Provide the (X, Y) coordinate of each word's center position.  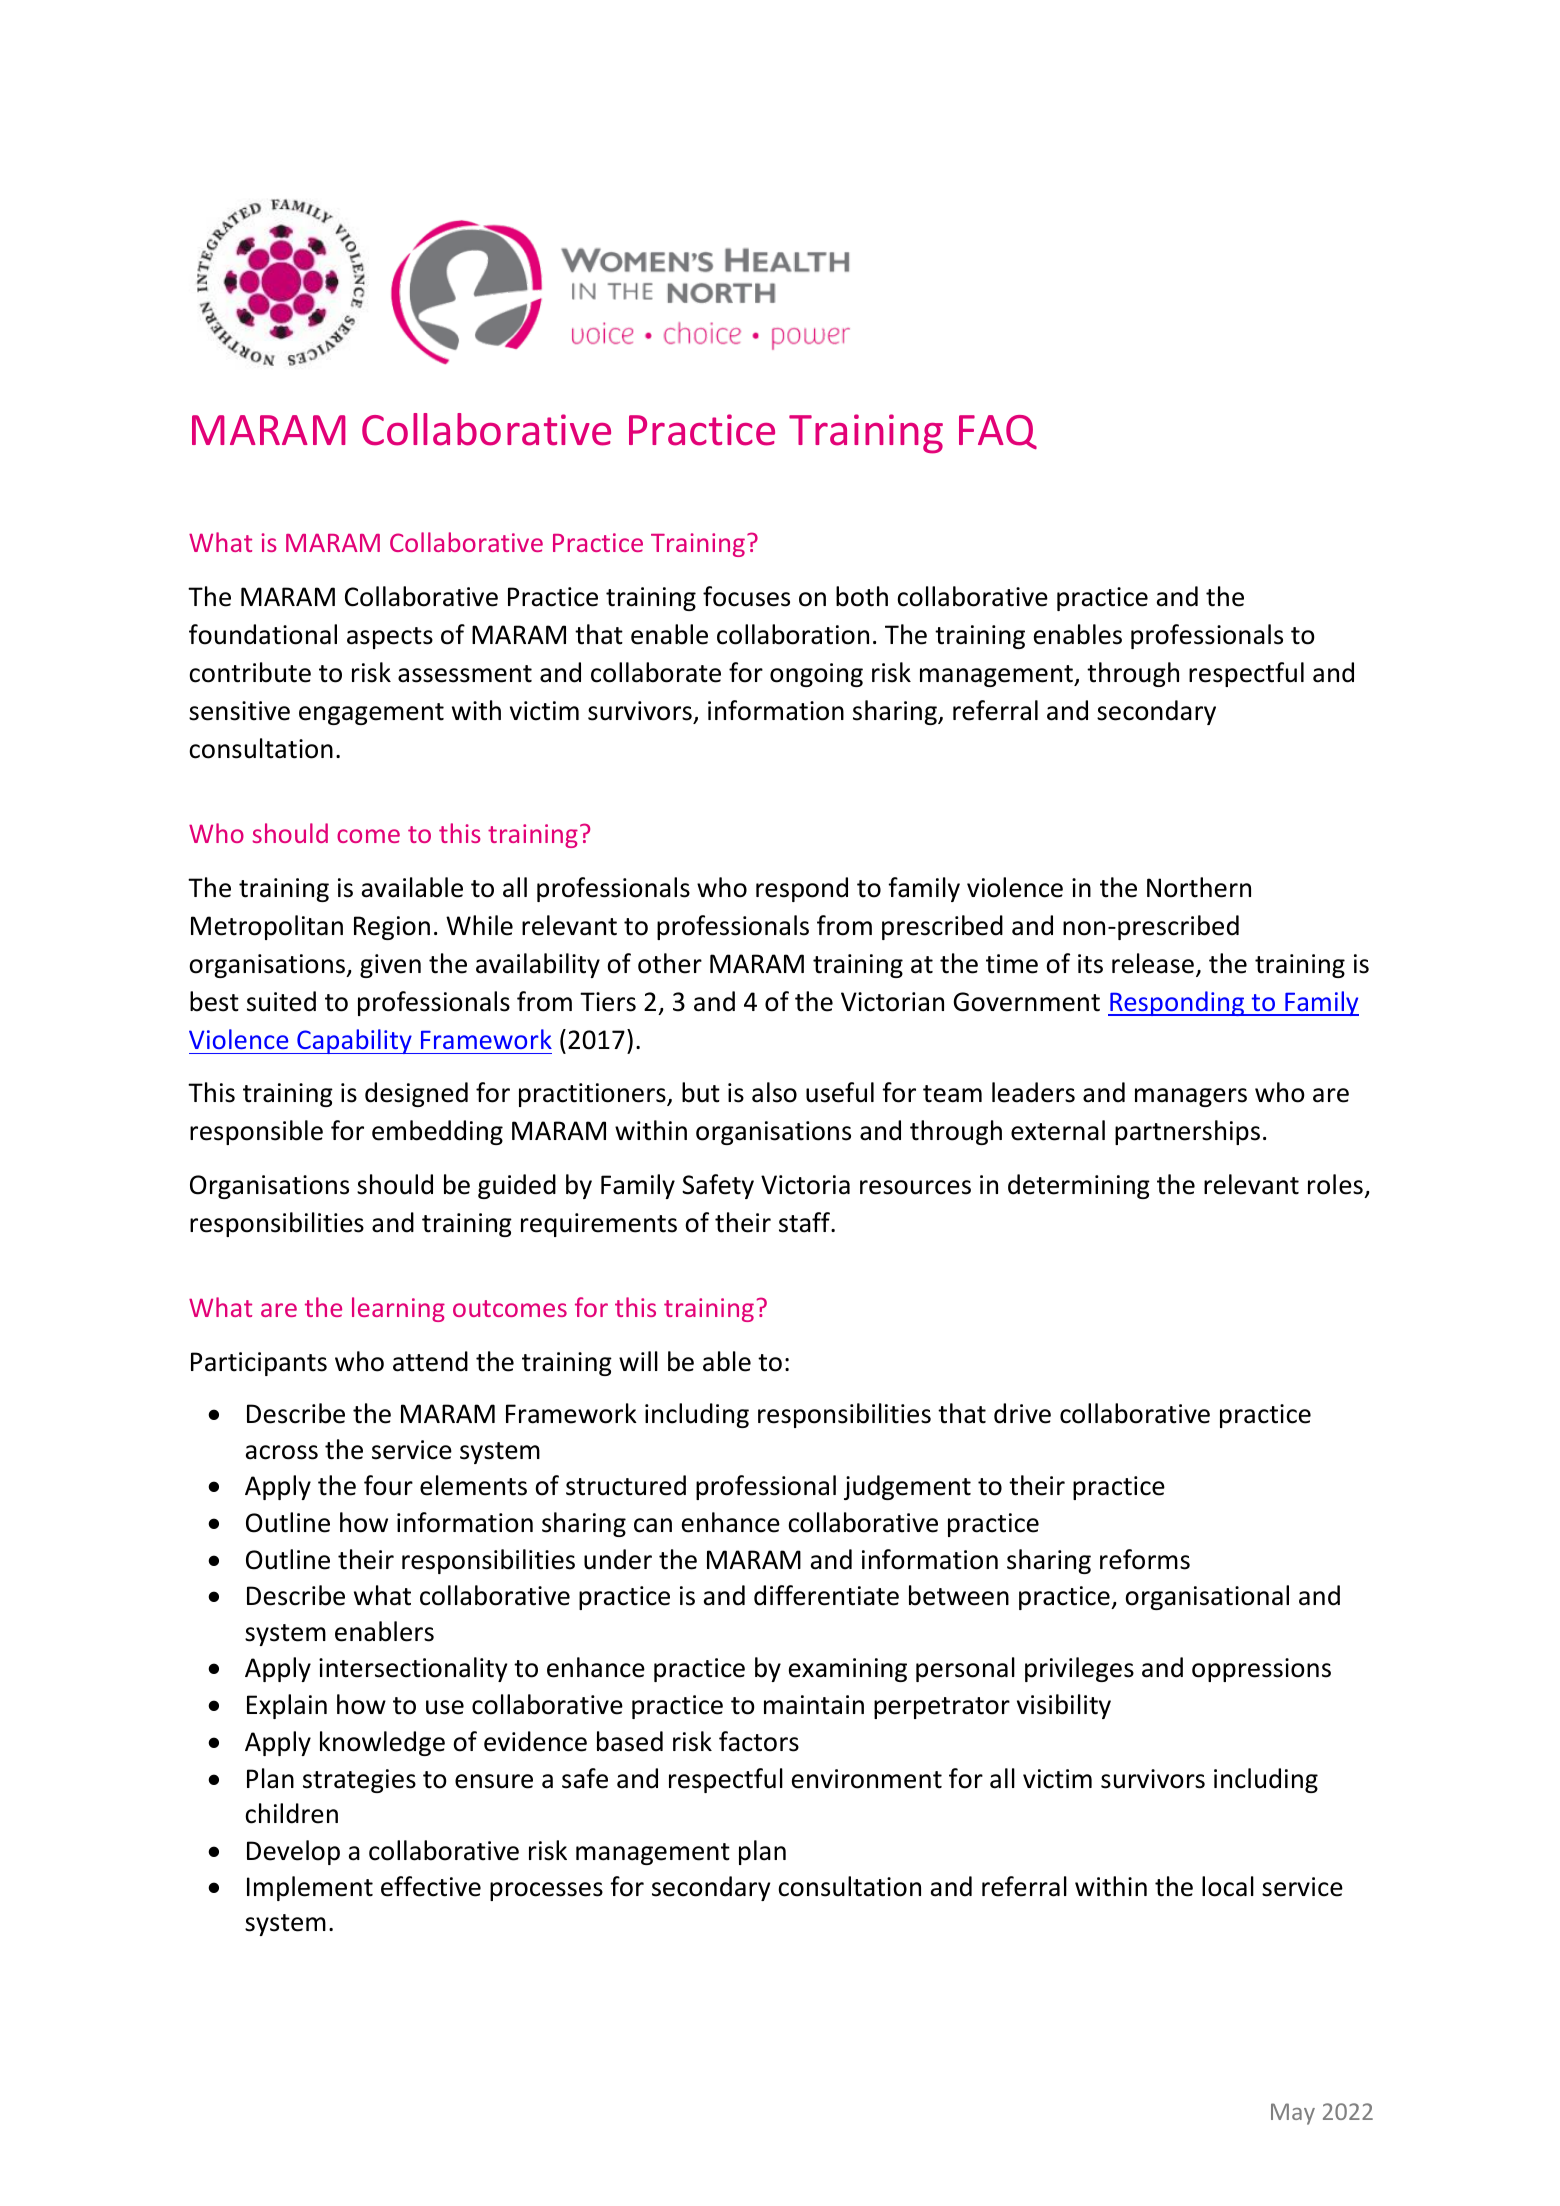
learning (398, 1309)
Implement (310, 1888)
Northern (1199, 887)
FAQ (998, 432)
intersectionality (413, 1669)
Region (392, 928)
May (1293, 2114)
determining (1079, 1186)
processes (546, 1891)
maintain (814, 1705)
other (670, 963)
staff (805, 1222)
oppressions (1261, 1670)
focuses (746, 596)
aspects (390, 638)
